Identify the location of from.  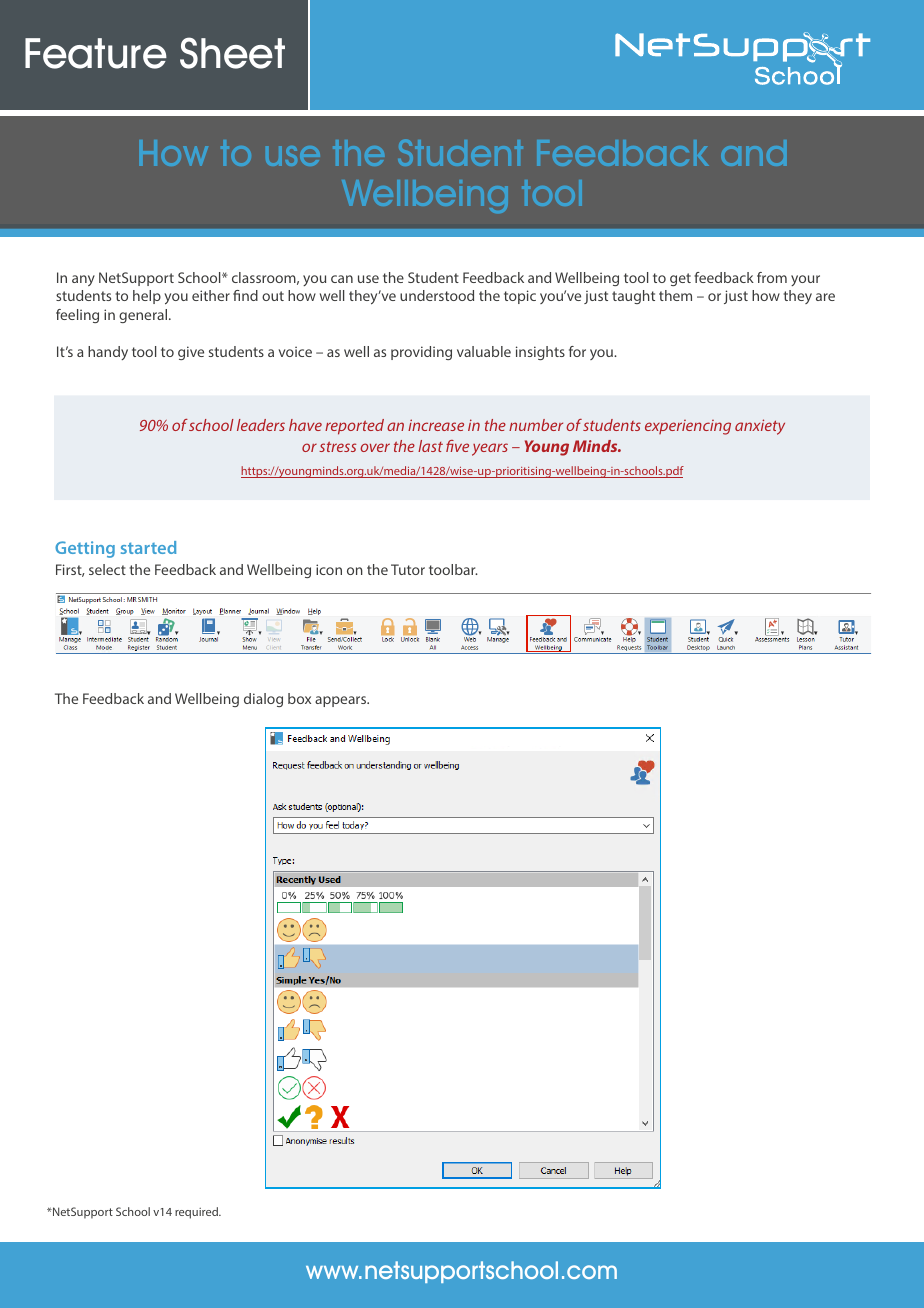
(772, 277).
